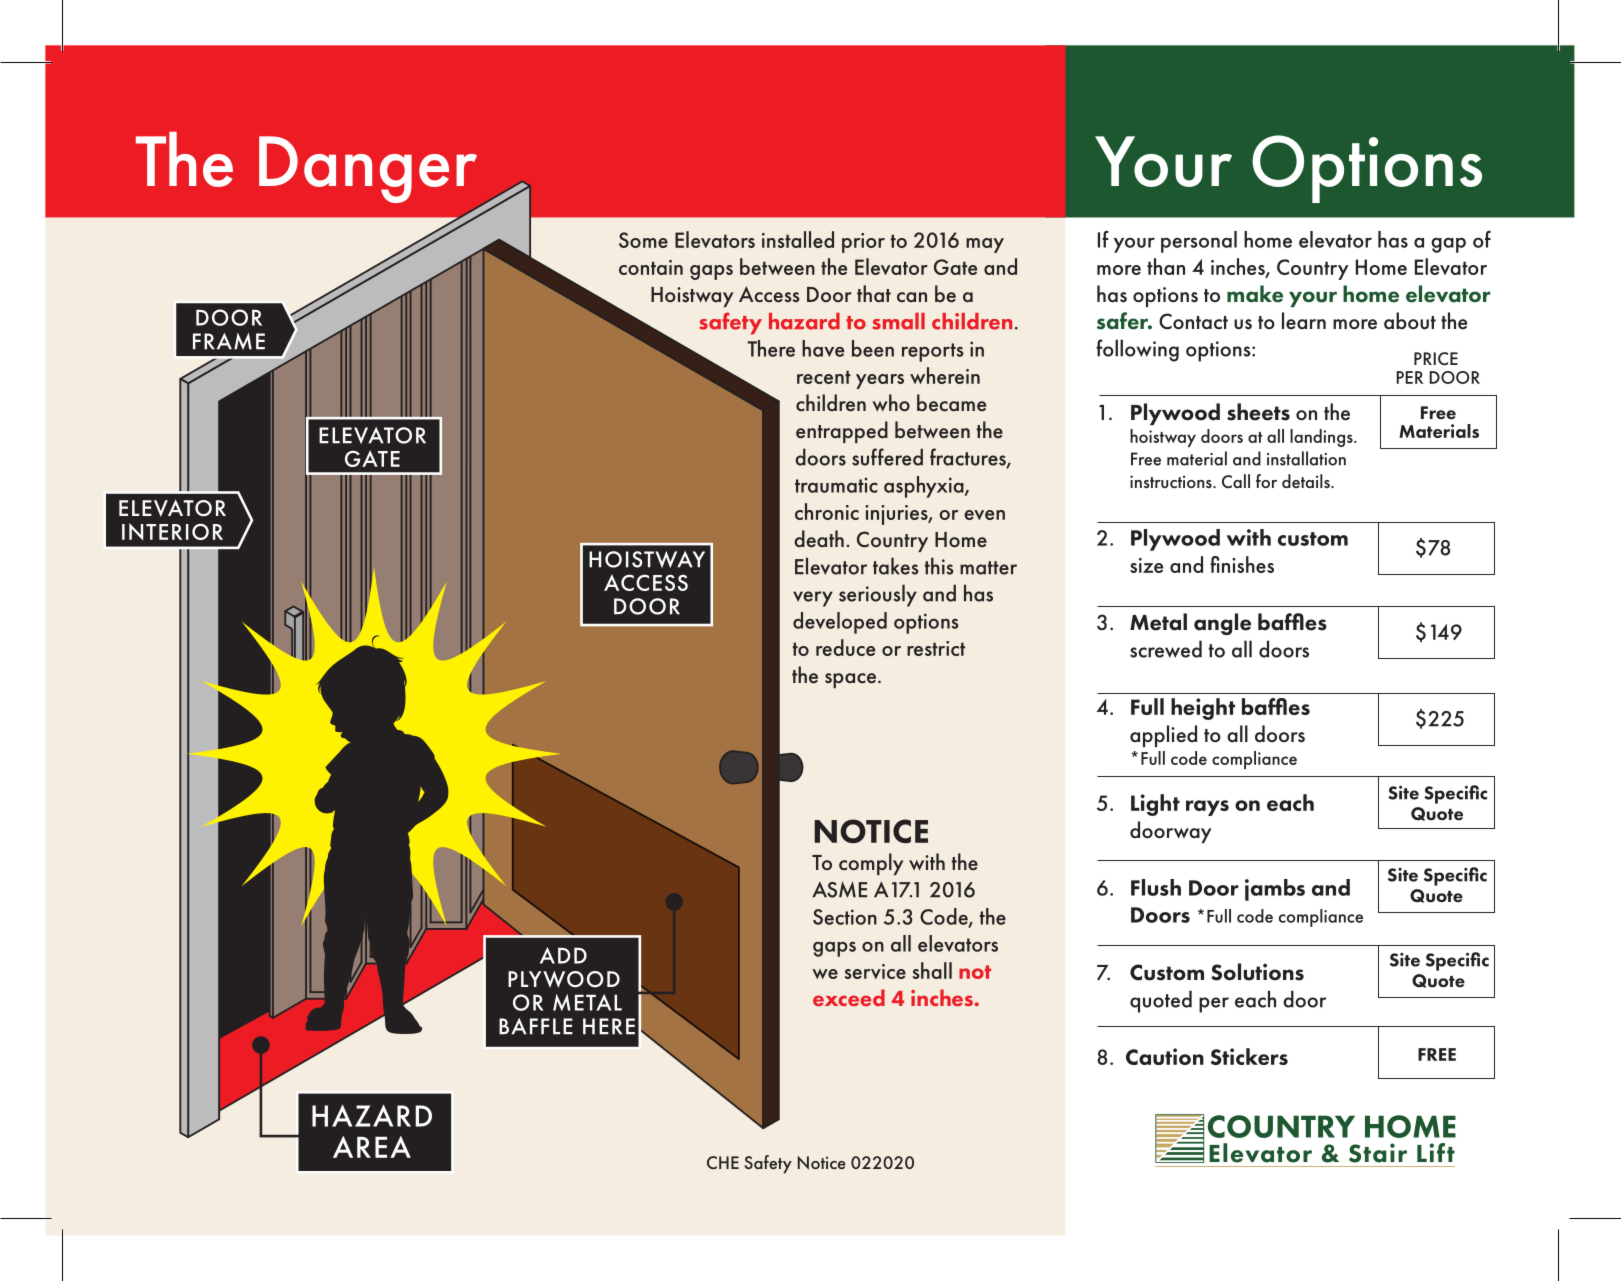 Image resolution: width=1621 pixels, height=1281 pixels. What do you see at coordinates (842, 432) in the page?
I see `entrapped` at bounding box center [842, 432].
